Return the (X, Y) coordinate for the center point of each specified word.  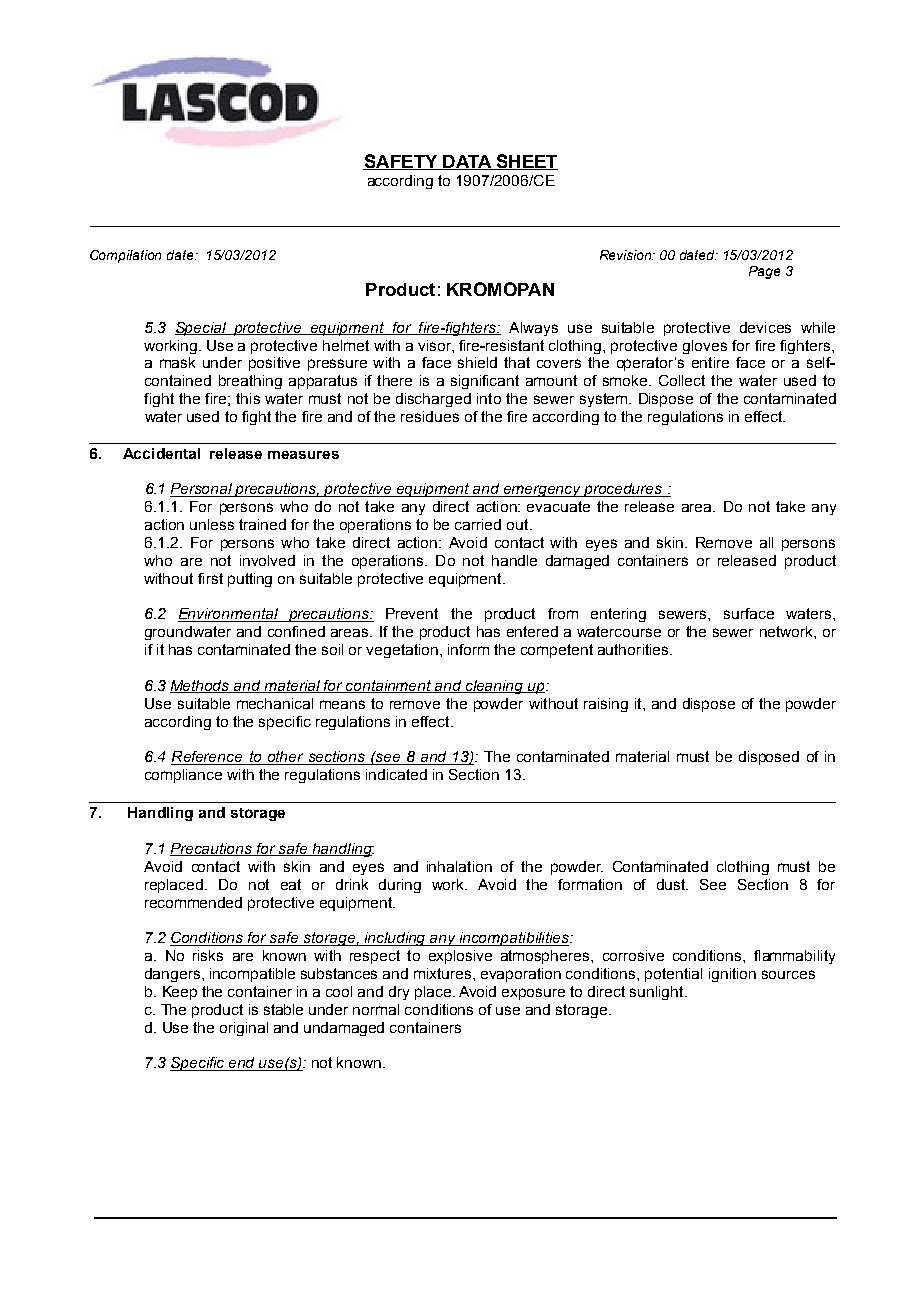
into (489, 398)
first (210, 578)
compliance (183, 776)
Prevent (412, 613)
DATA (467, 162)
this (248, 398)
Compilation (125, 256)
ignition (732, 975)
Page (764, 272)
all (766, 542)
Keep (180, 993)
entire (710, 362)
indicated (396, 774)
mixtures (444, 973)
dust (672, 884)
